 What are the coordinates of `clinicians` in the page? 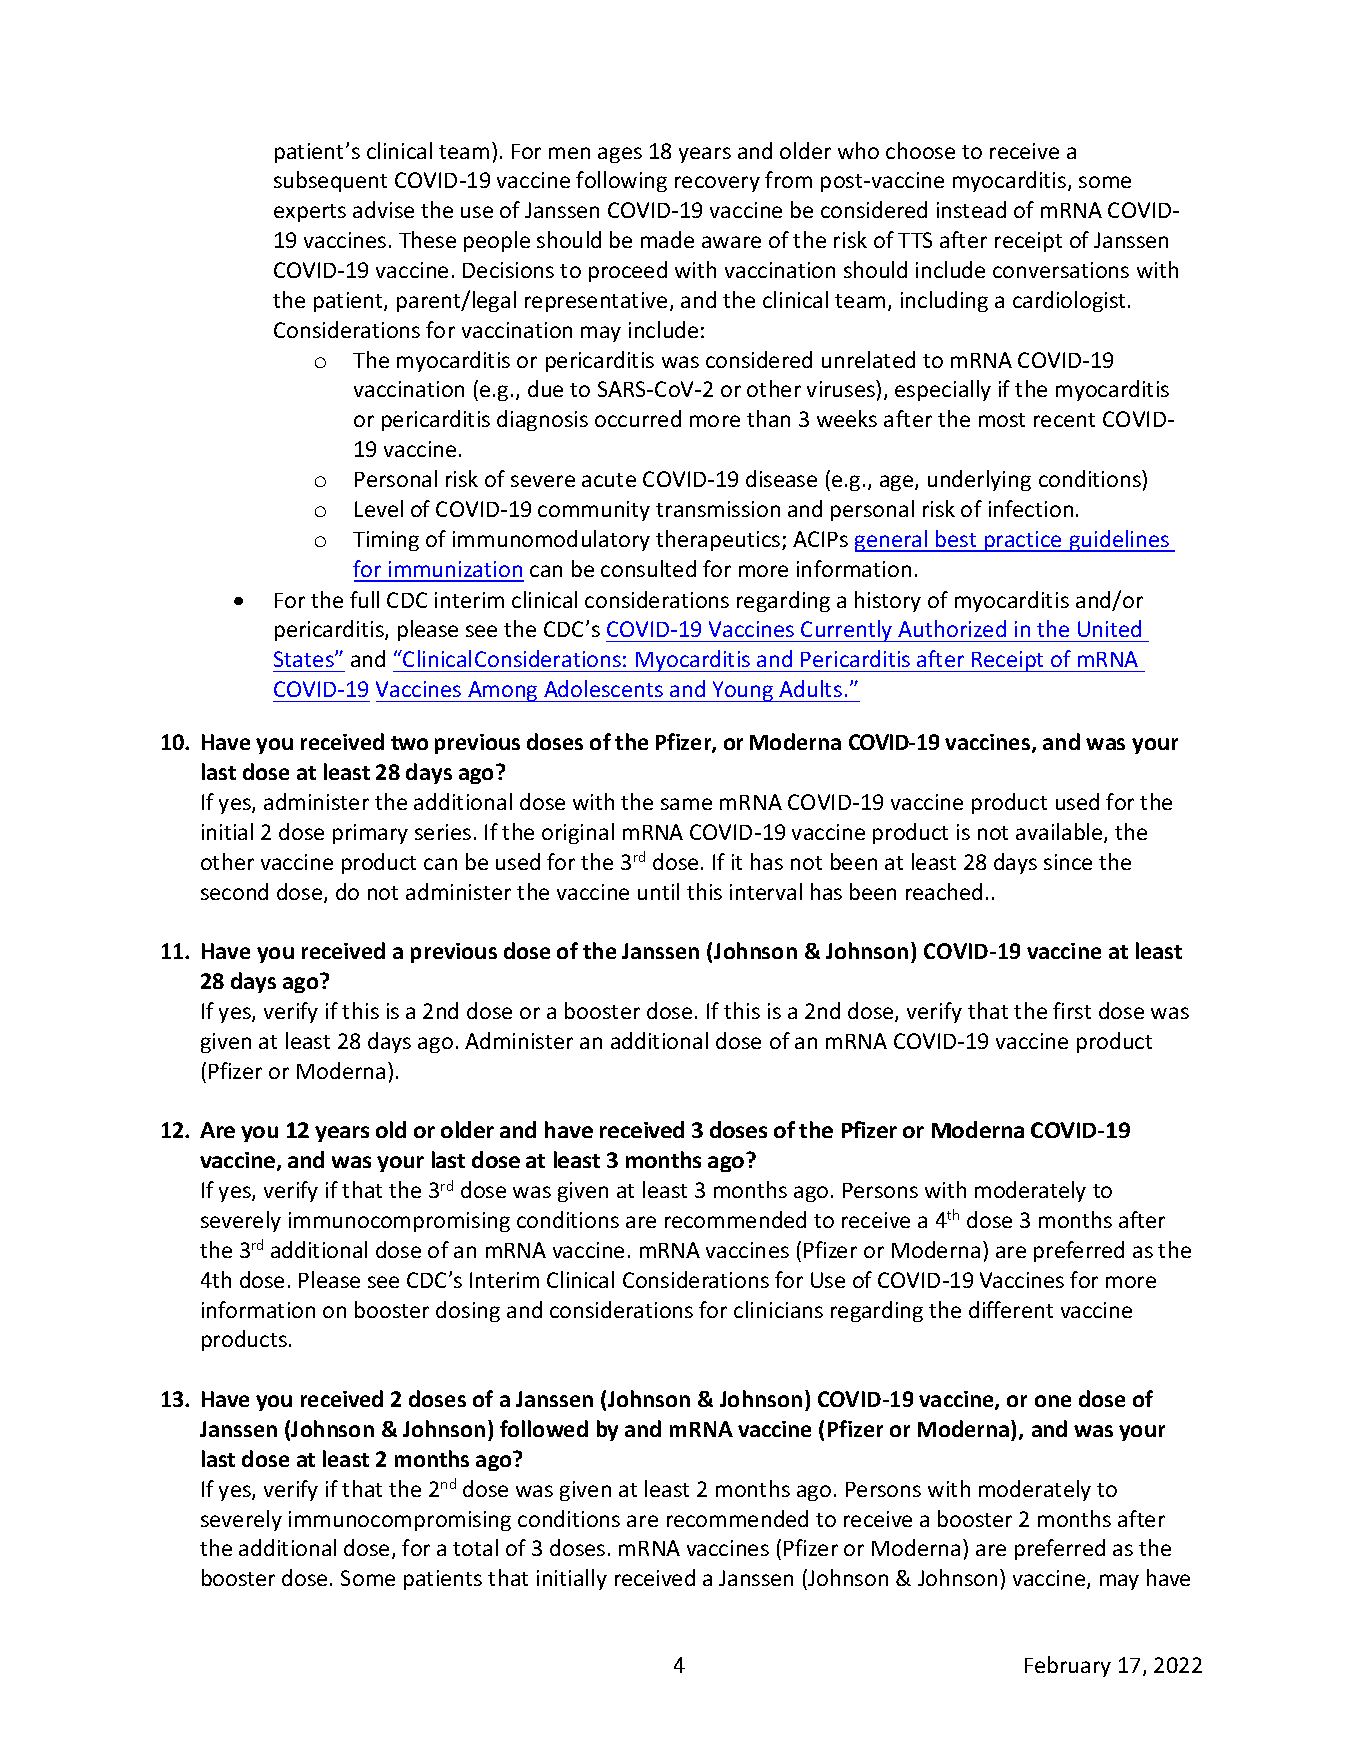 It's located at (778, 1309).
